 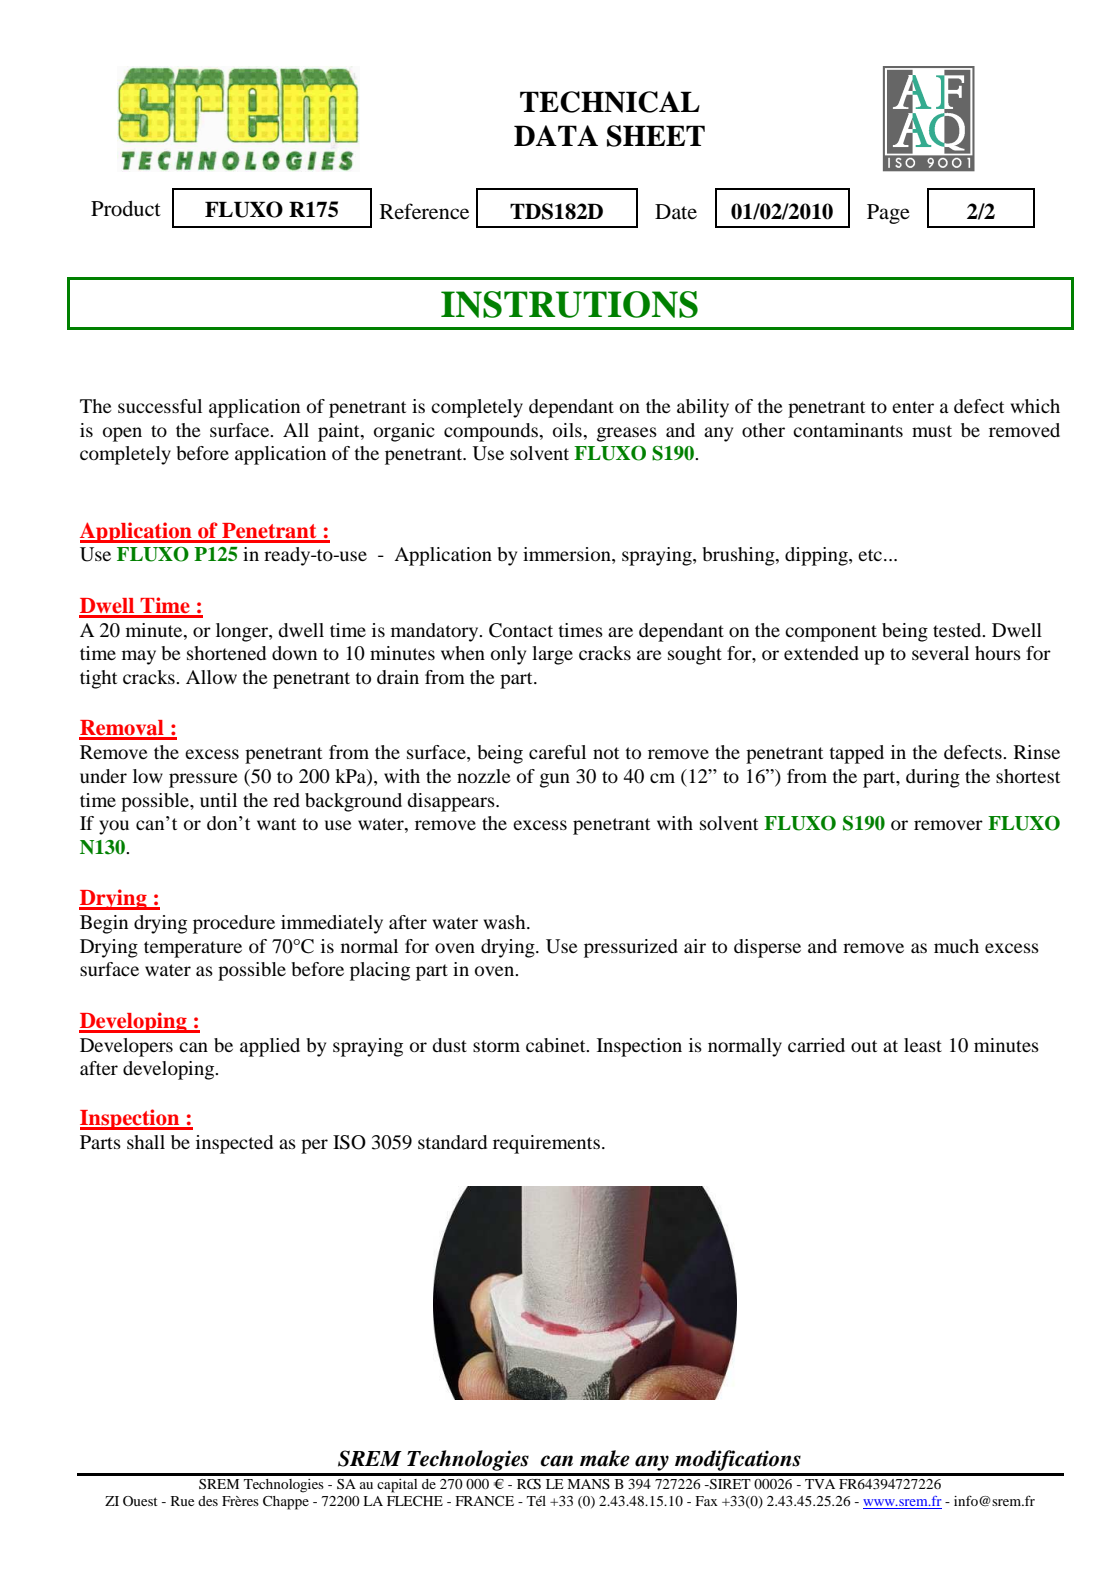 I want to click on des, so click(x=208, y=1501).
